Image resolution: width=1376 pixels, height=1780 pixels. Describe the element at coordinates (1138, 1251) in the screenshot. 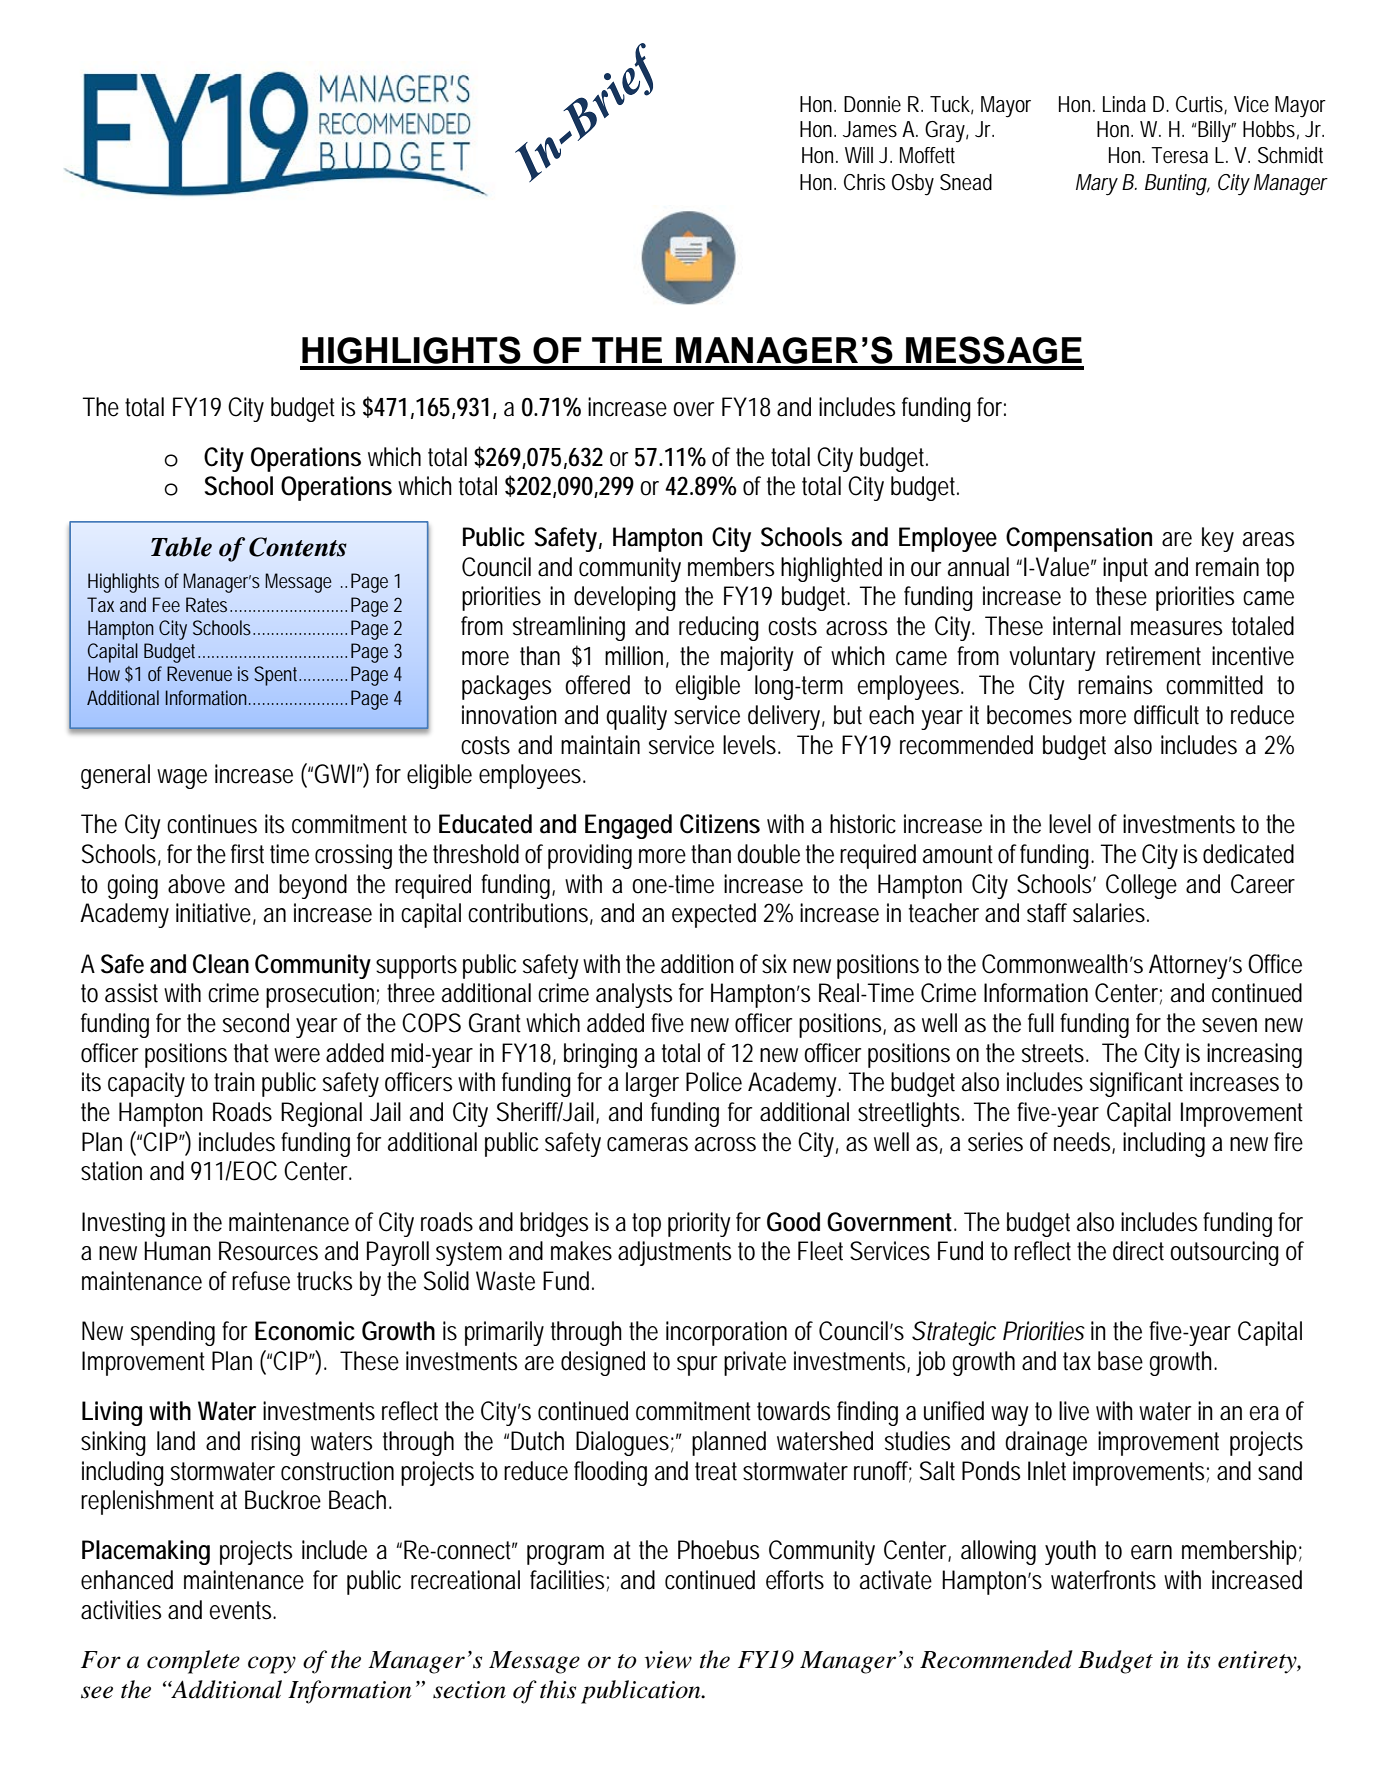

I see `direct` at that location.
